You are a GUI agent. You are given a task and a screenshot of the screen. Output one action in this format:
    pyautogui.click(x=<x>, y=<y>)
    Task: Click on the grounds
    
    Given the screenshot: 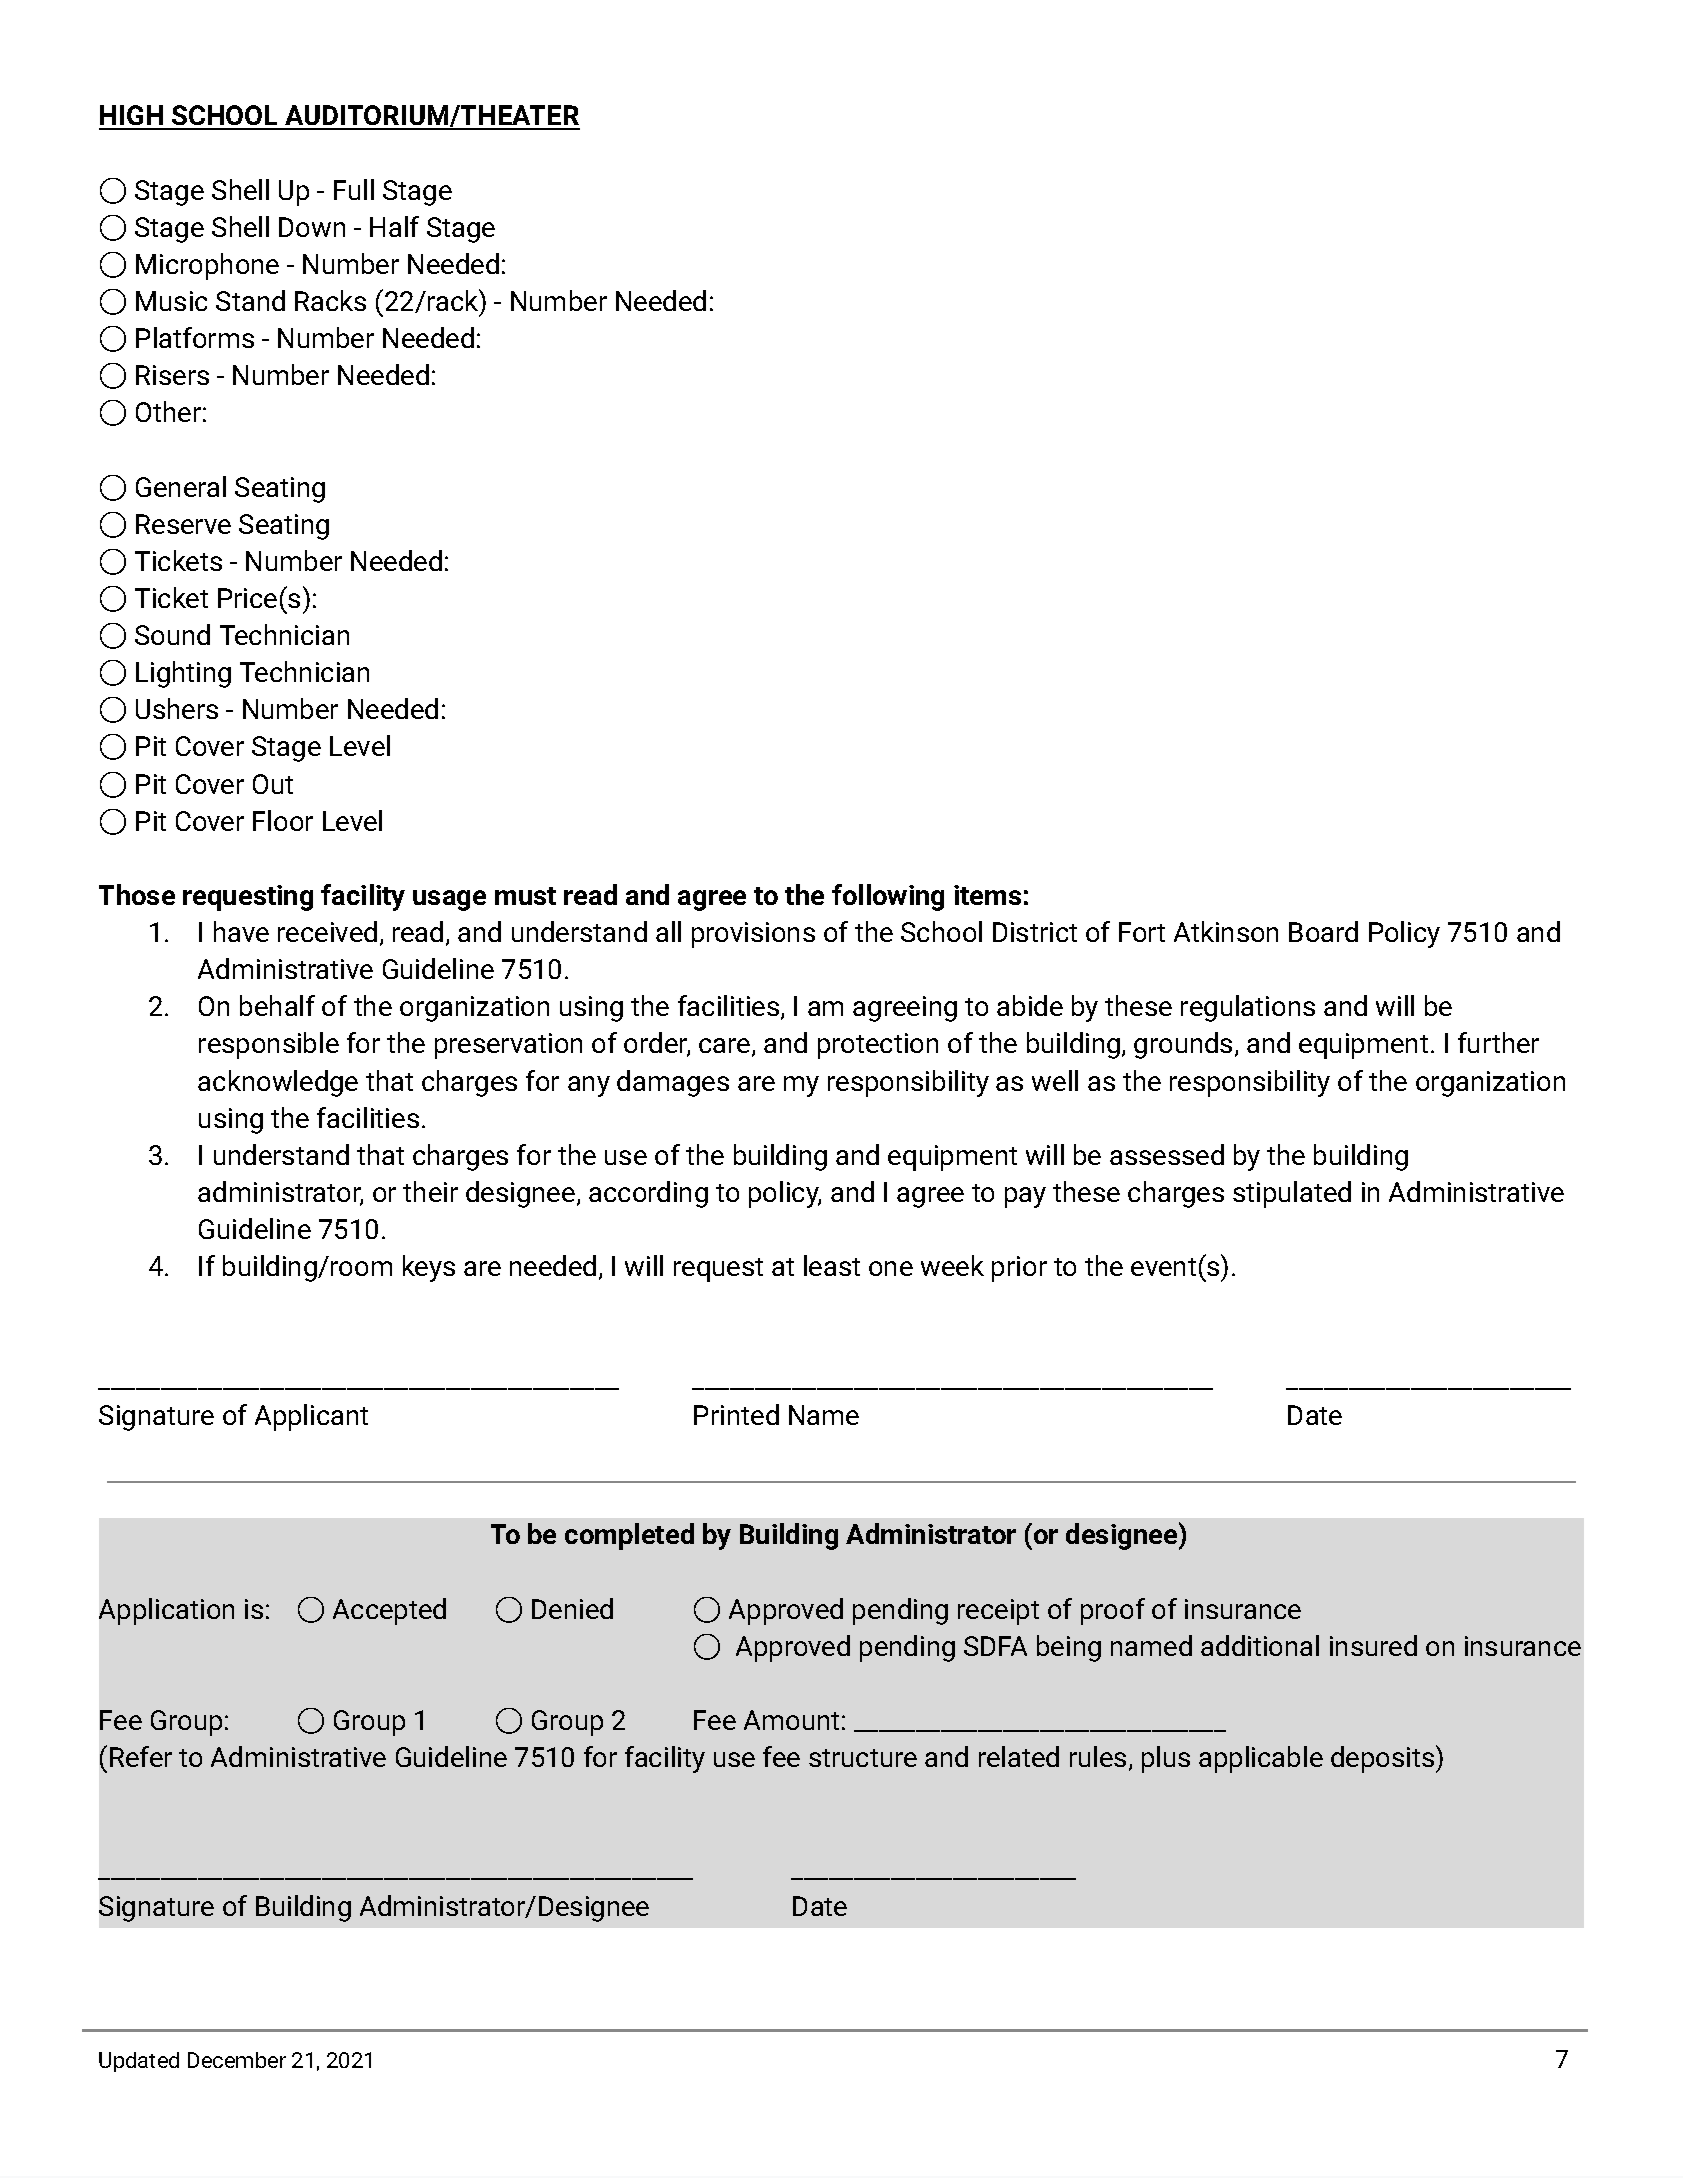 What is the action you would take?
    pyautogui.click(x=1183, y=1045)
